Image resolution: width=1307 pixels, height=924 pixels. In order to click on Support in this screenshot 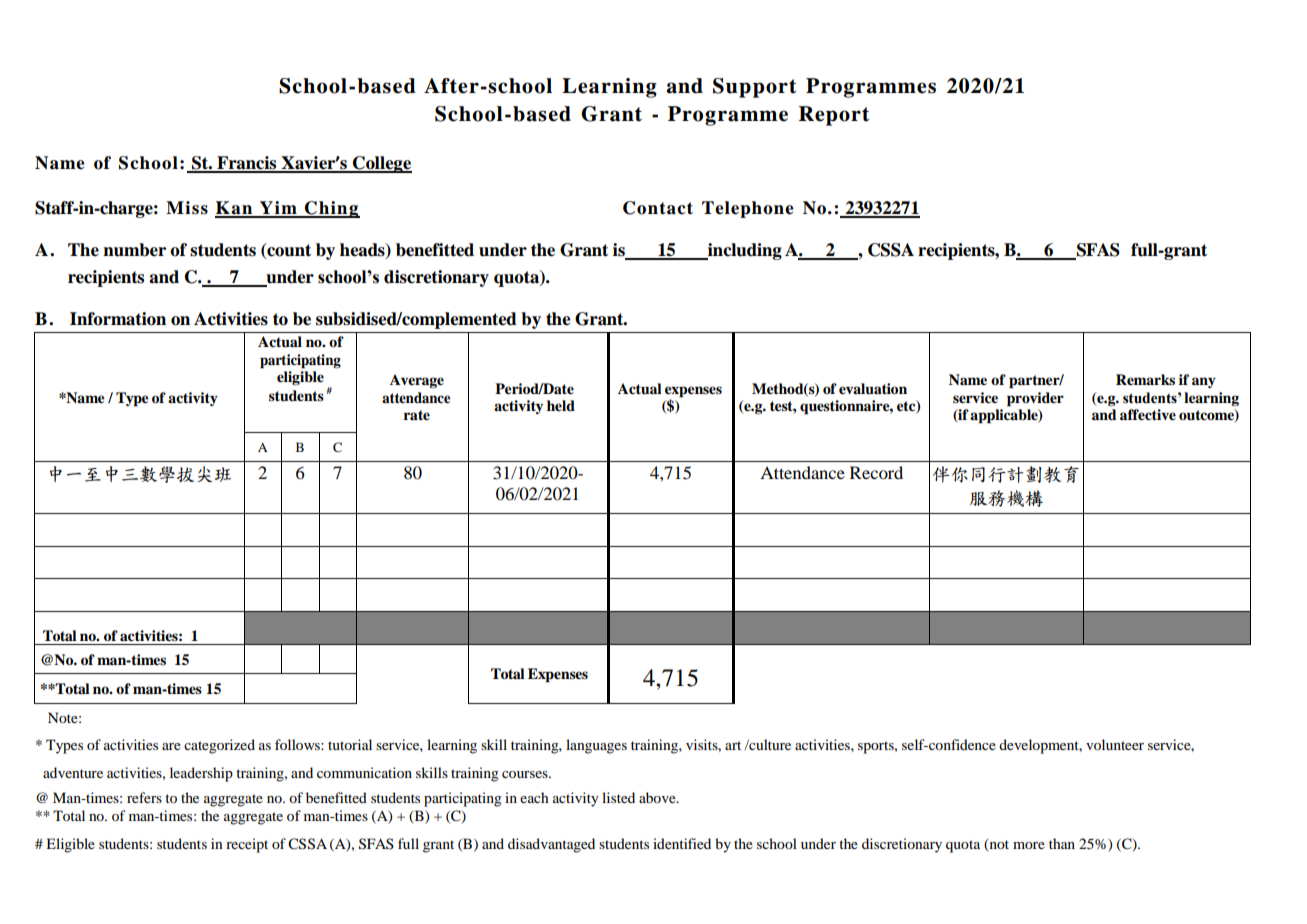, I will do `click(754, 88)`.
